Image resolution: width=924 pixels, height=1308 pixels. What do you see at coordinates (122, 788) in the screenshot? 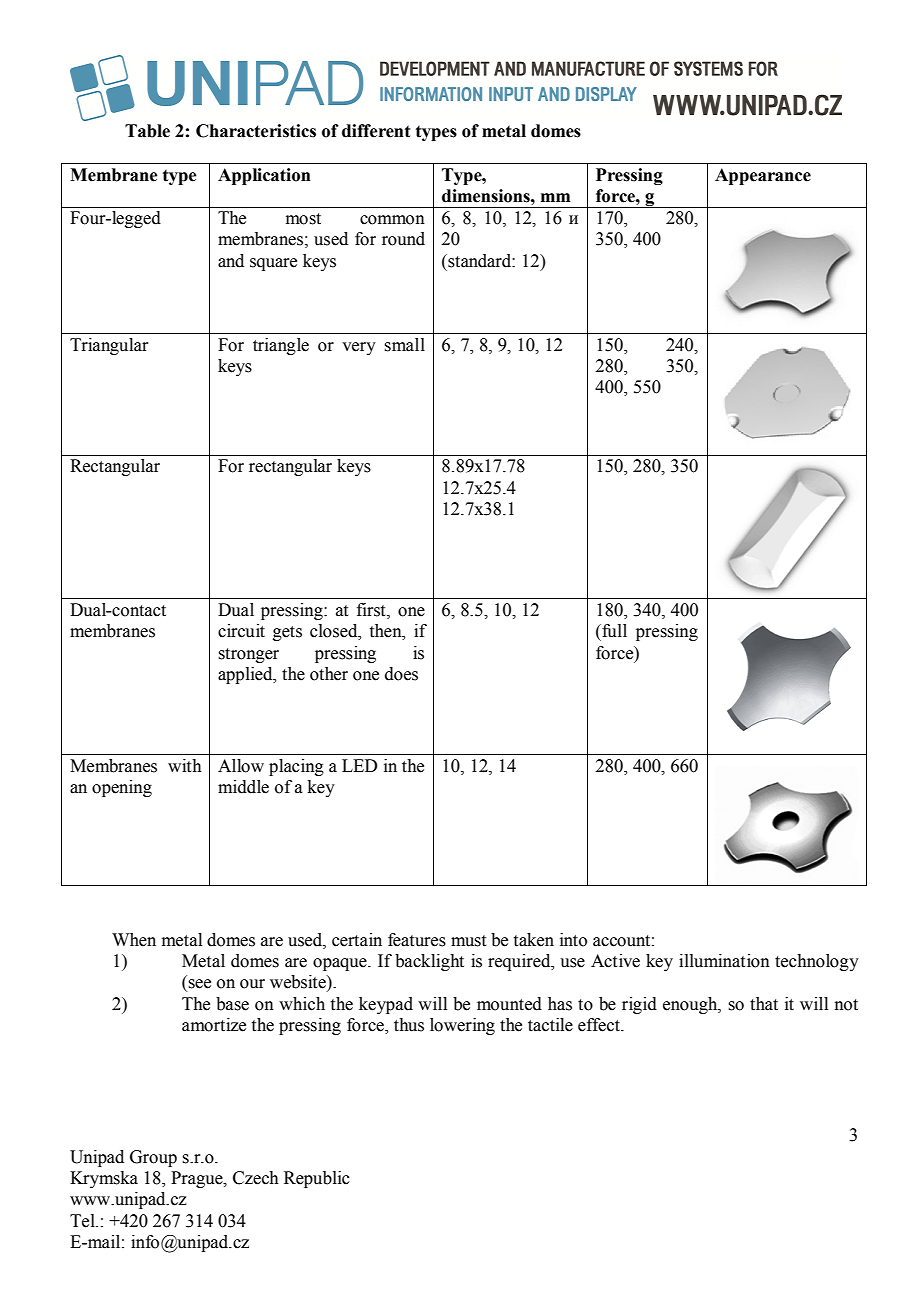
I see `opening` at bounding box center [122, 788].
